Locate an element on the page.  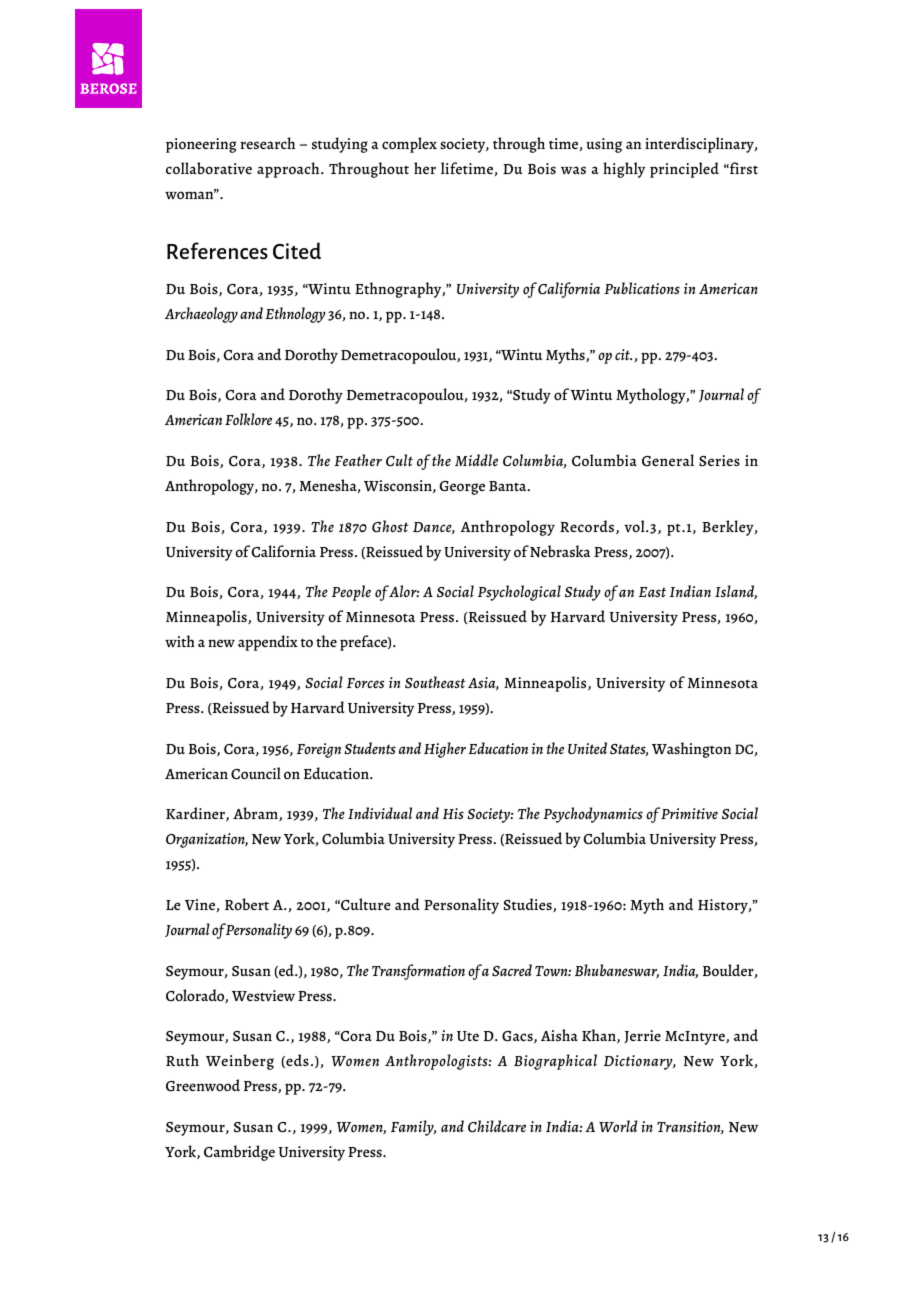
appendix is located at coordinates (268, 643).
